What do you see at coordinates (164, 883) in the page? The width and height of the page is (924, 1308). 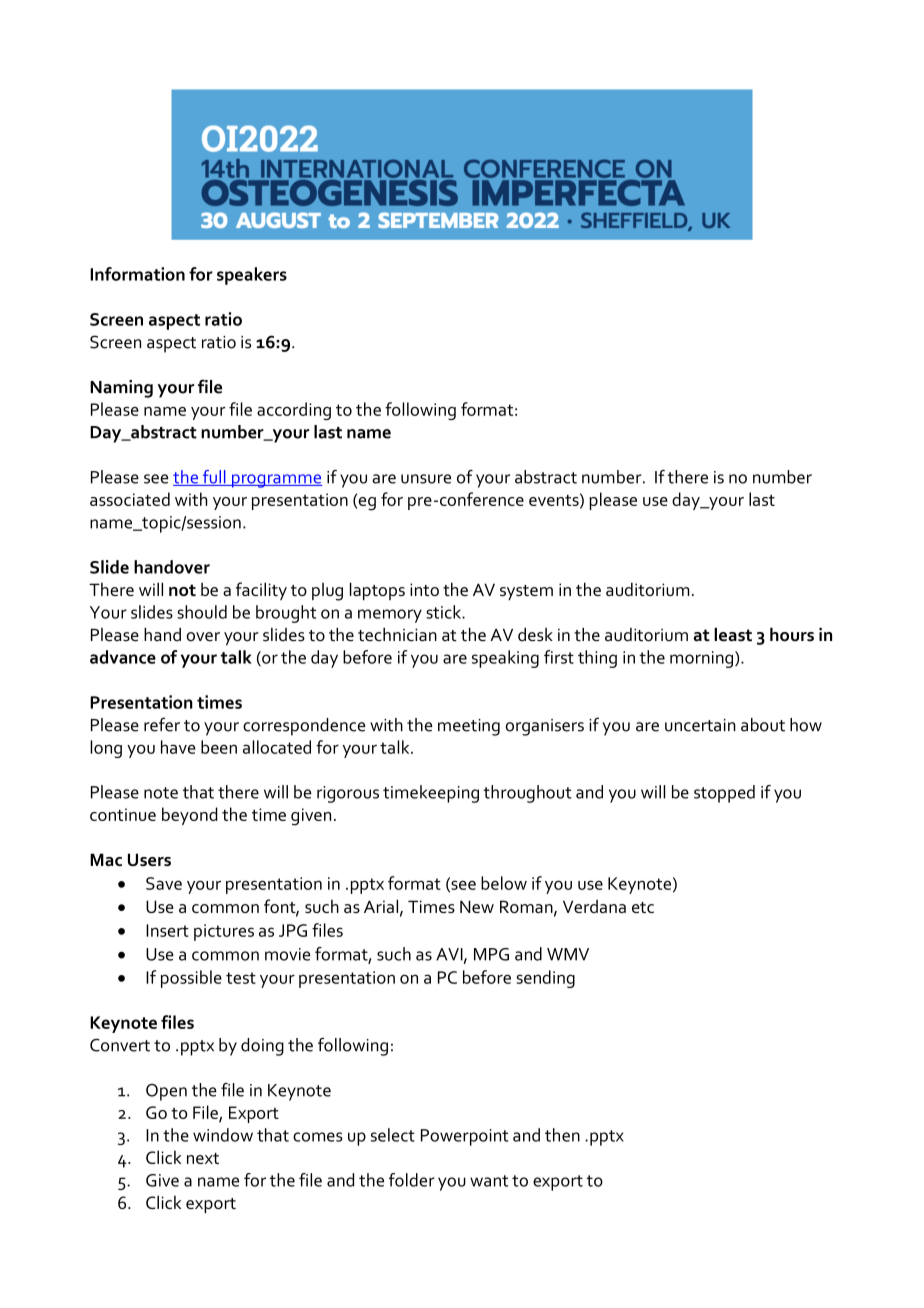 I see `Save` at bounding box center [164, 883].
